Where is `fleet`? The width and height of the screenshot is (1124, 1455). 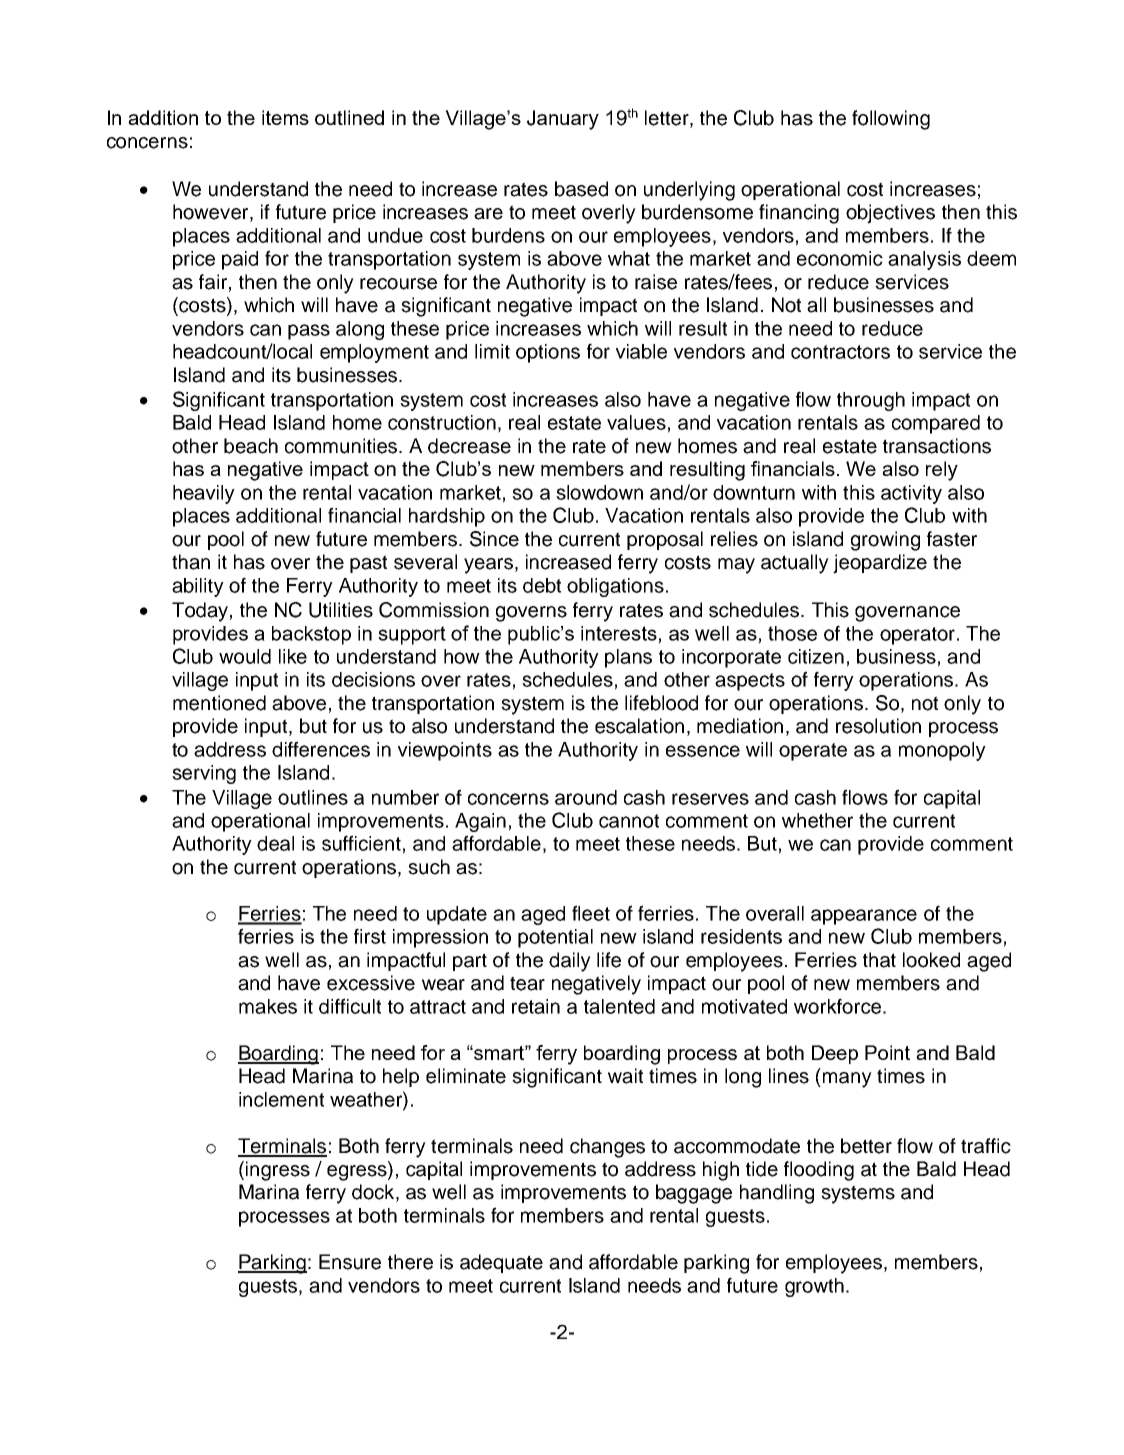 fleet is located at coordinates (591, 913).
